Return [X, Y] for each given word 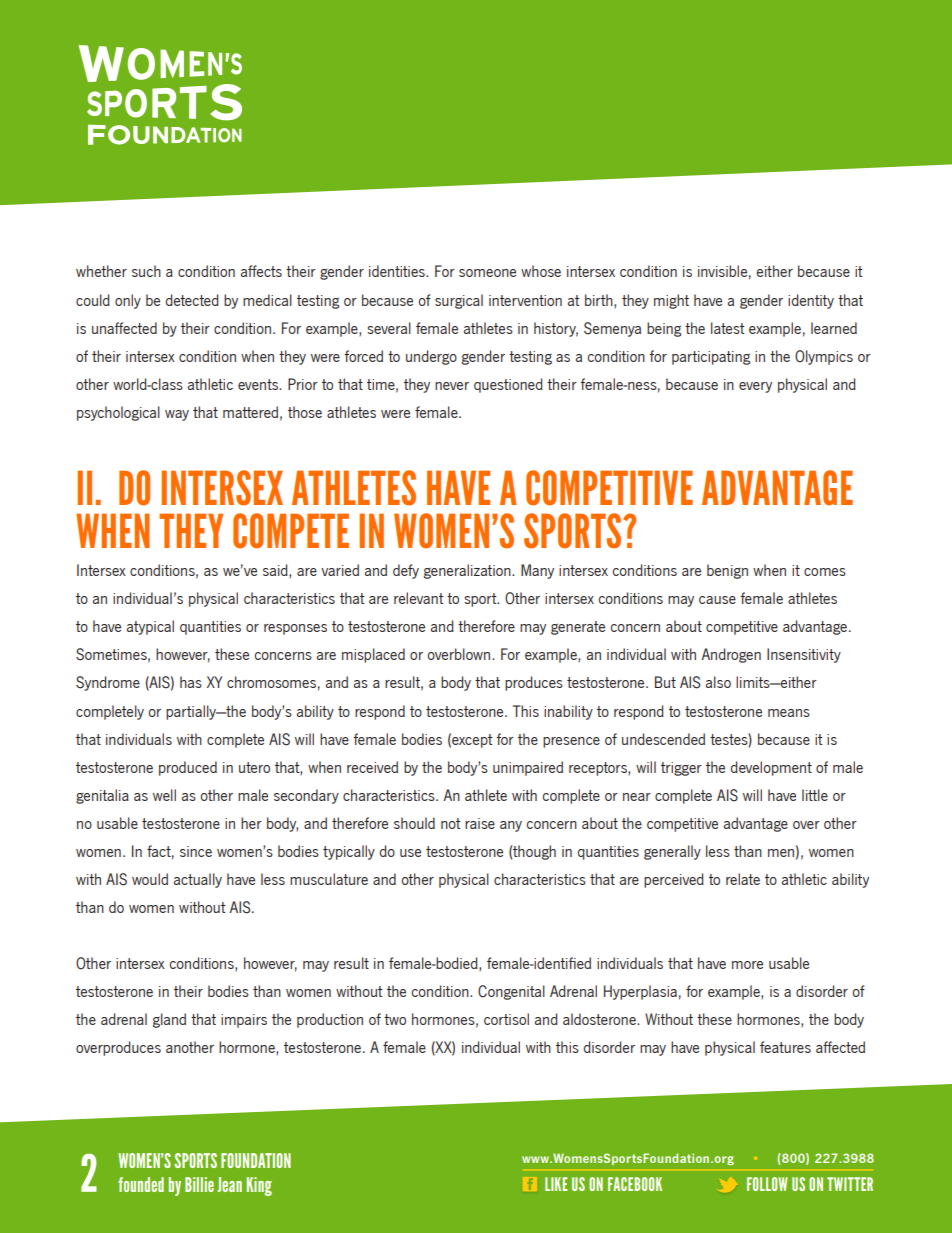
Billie [199, 1184]
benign [727, 571]
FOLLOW [767, 1184]
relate [743, 879]
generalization [468, 571]
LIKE [556, 1184]
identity [811, 301]
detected [192, 300]
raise [480, 823]
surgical [459, 301]
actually [198, 880]
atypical [150, 627]
